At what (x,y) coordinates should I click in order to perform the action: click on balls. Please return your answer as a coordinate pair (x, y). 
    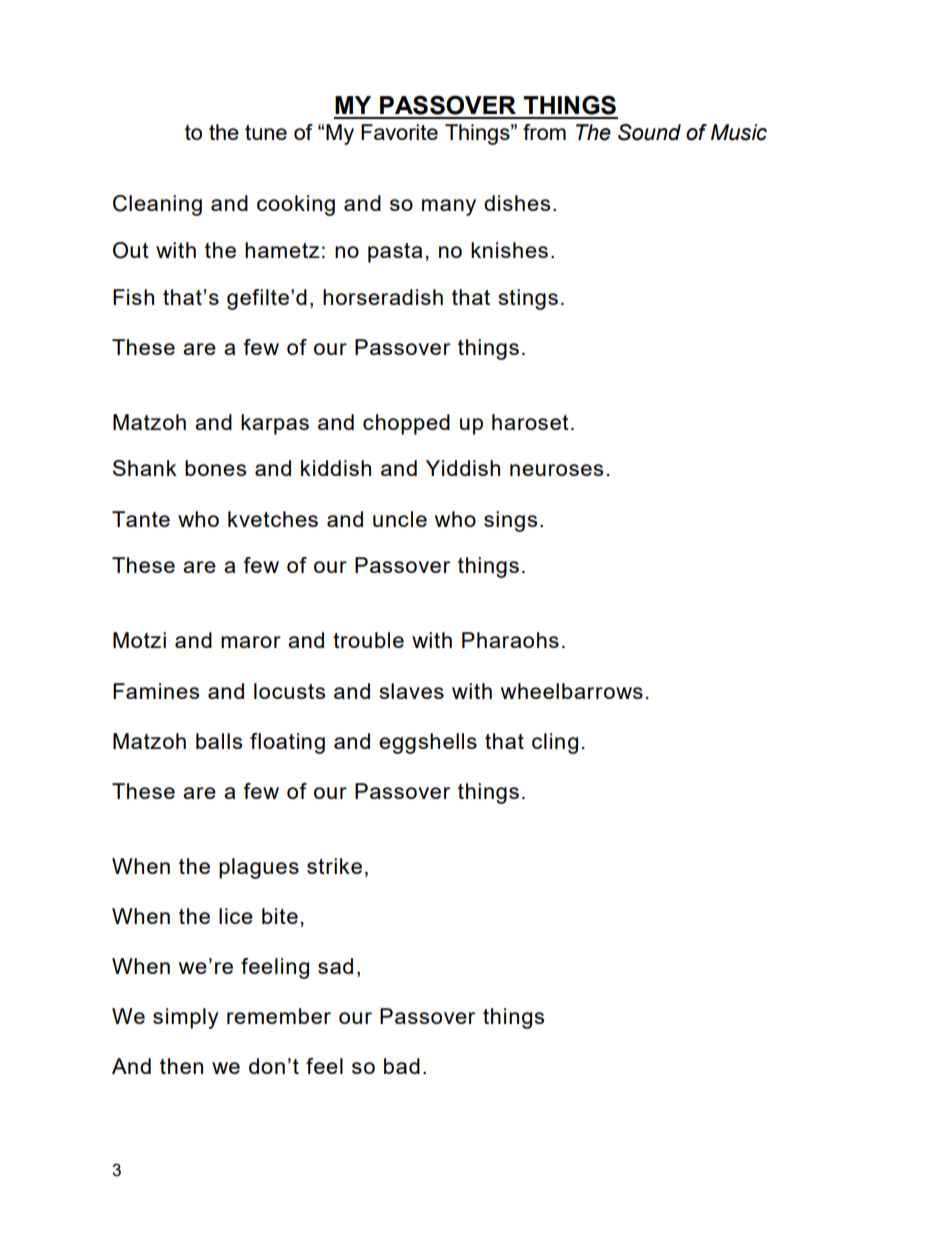
    Looking at the image, I should click on (219, 741).
